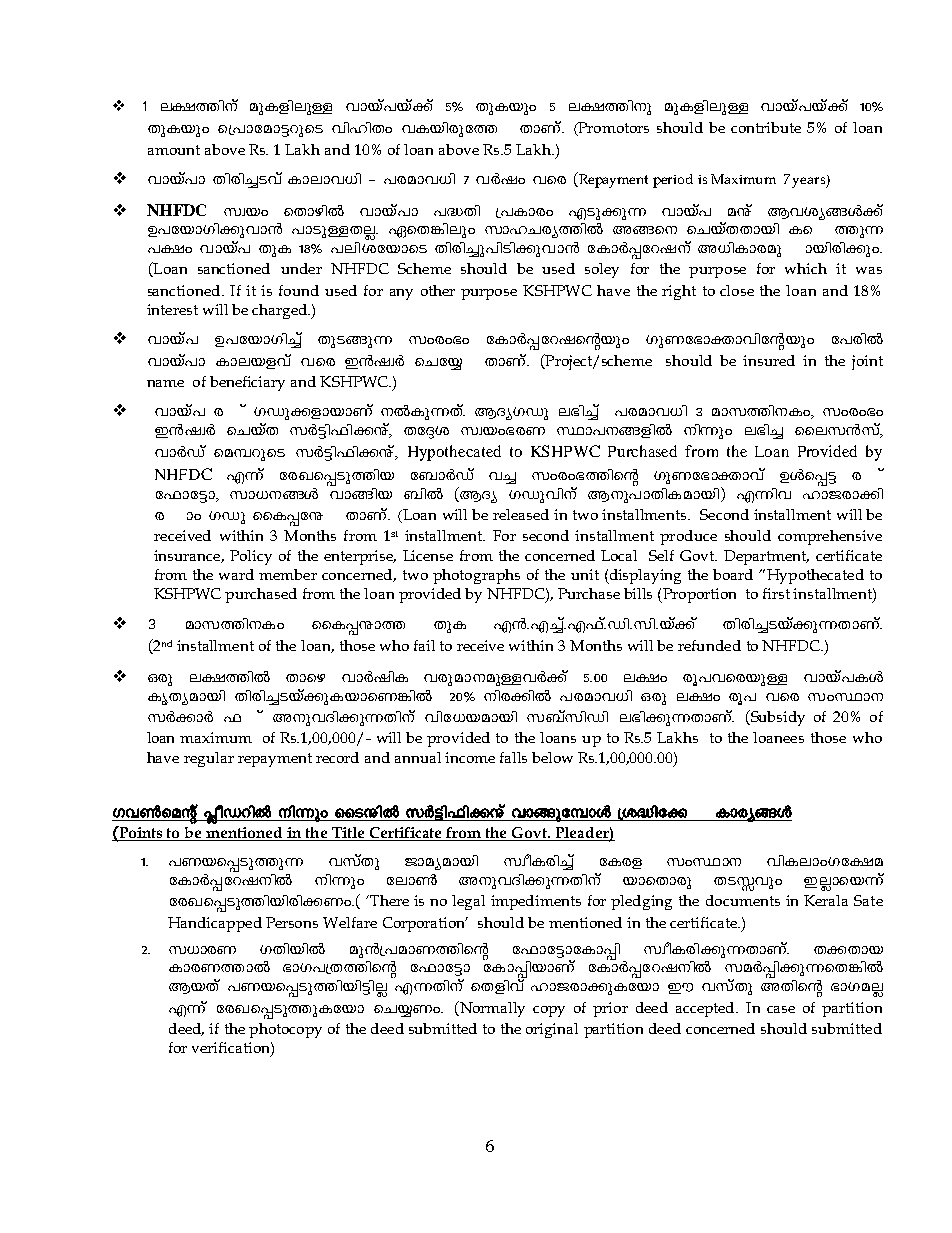 Image resolution: width=952 pixels, height=1233 pixels. What do you see at coordinates (766, 127) in the screenshot?
I see `contribute` at bounding box center [766, 127].
